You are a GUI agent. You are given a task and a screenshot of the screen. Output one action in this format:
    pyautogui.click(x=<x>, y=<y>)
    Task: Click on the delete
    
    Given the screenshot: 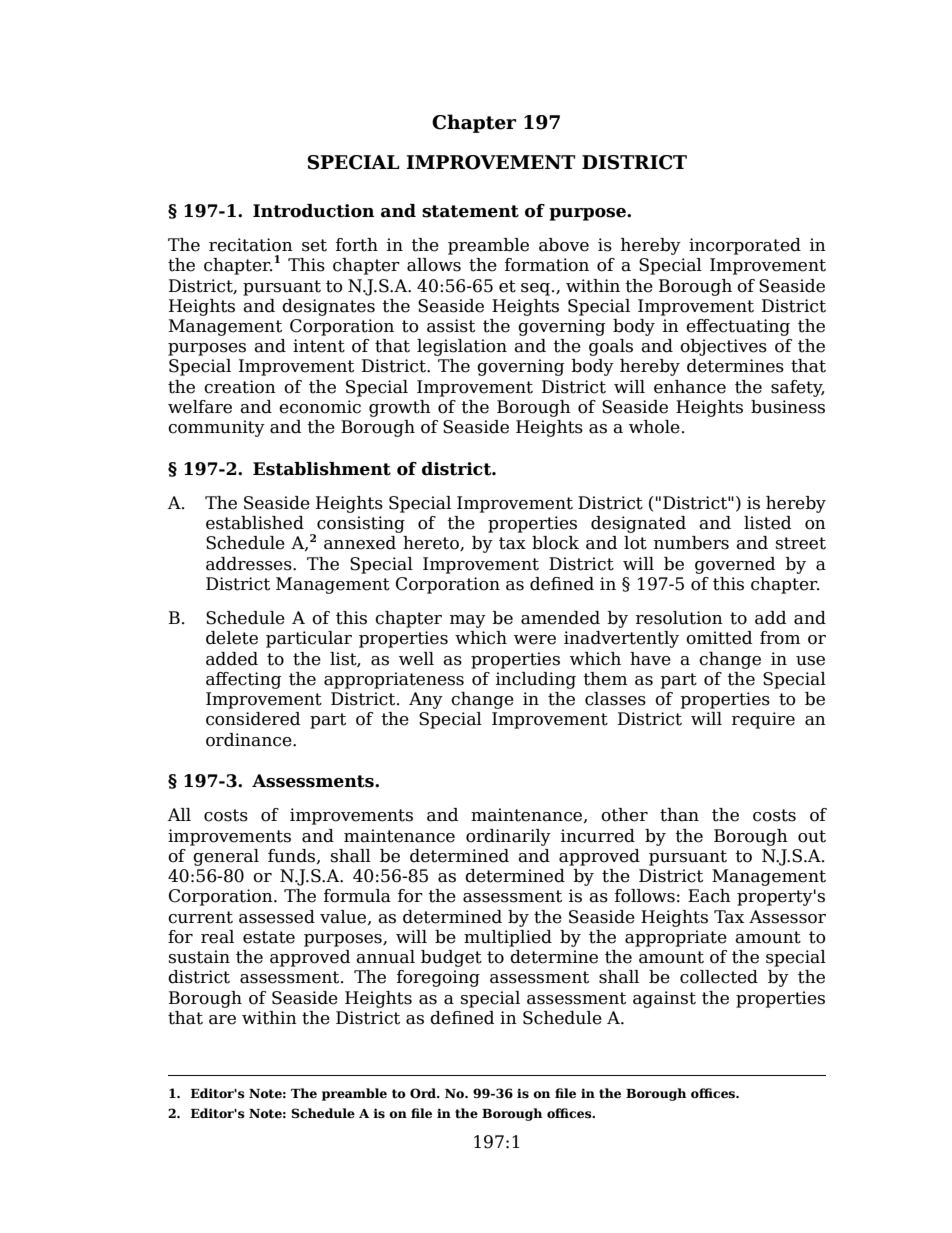 What is the action you would take?
    pyautogui.click(x=232, y=638)
